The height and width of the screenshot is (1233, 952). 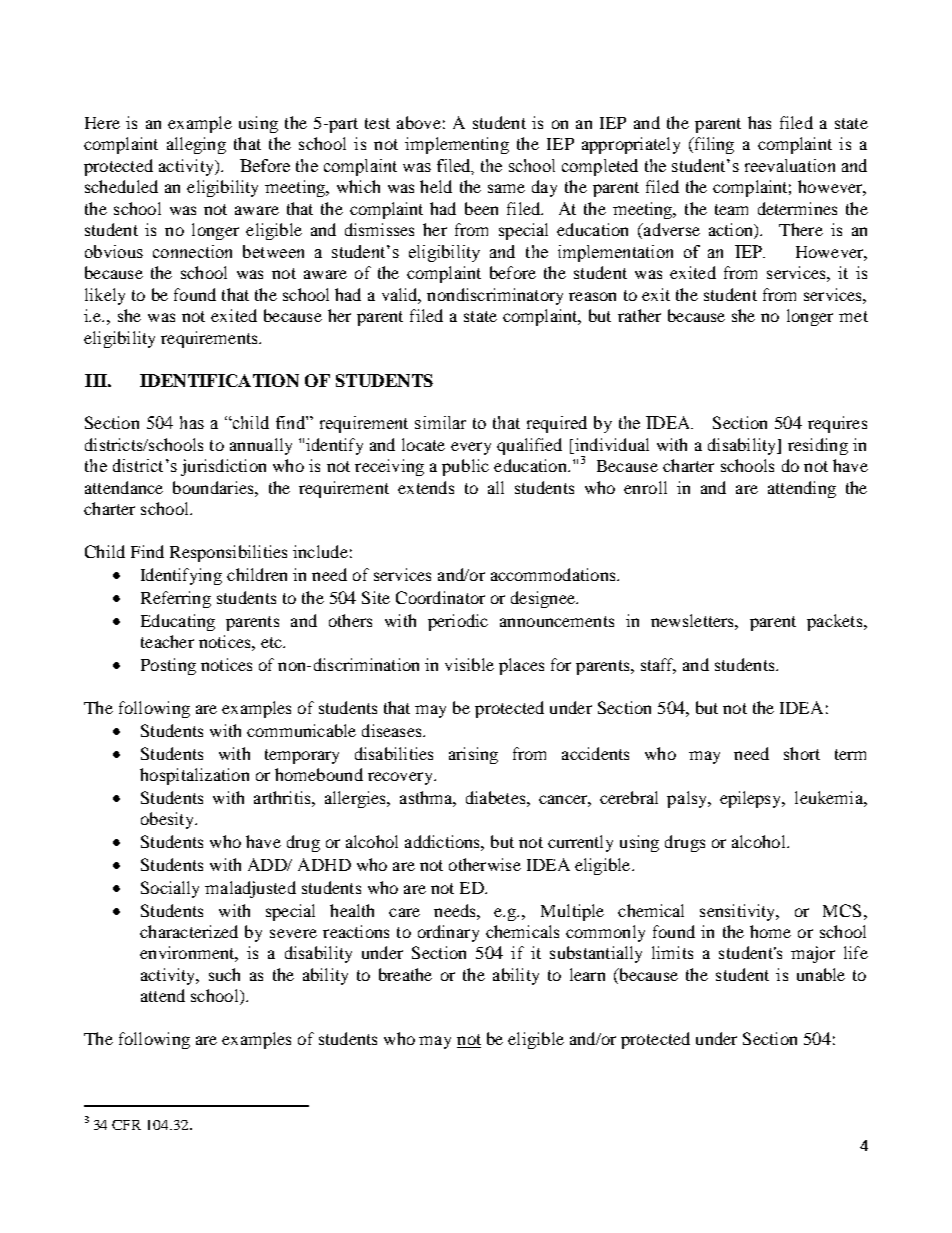 I want to click on implementing, so click(x=457, y=145).
